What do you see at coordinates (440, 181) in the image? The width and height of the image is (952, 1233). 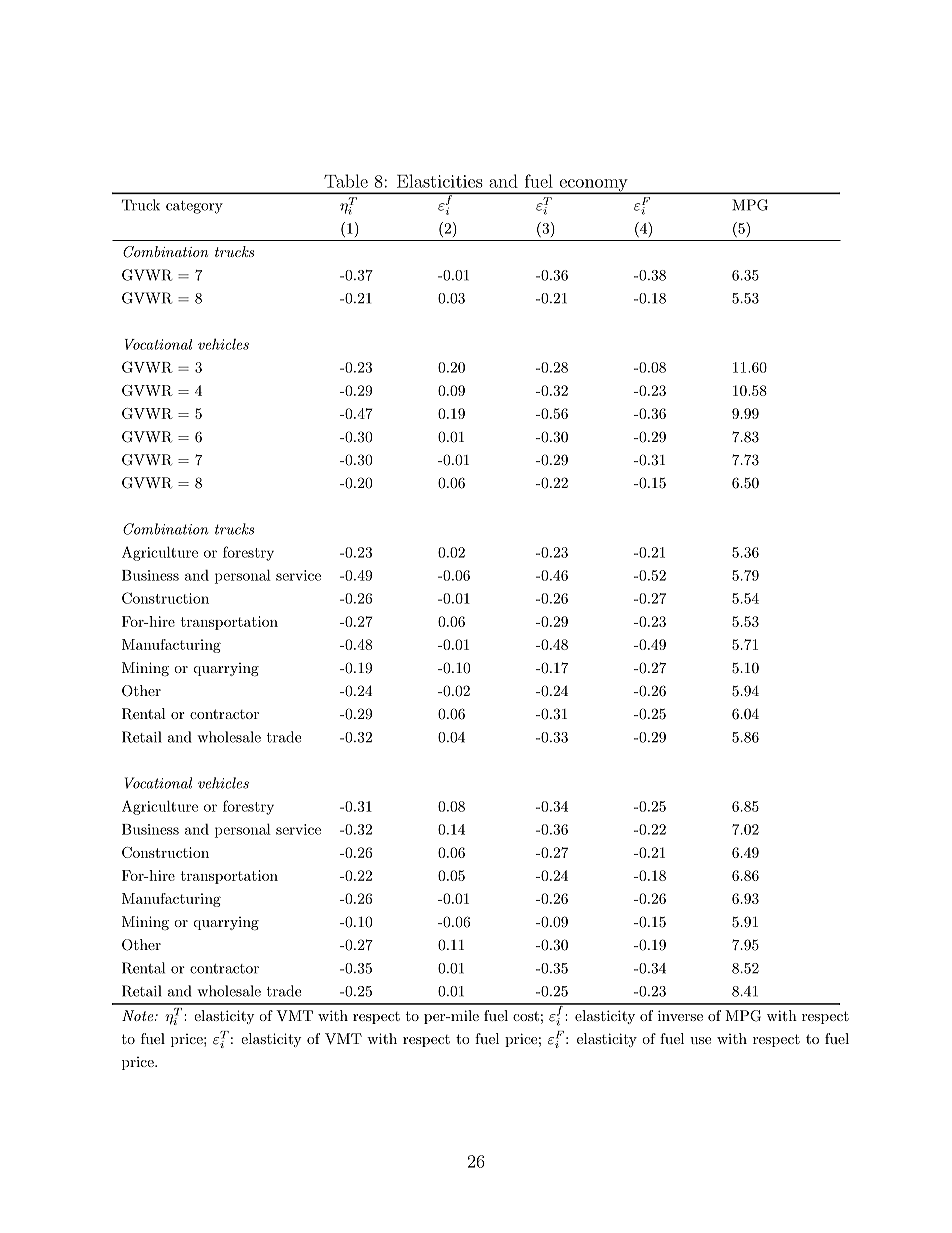 I see `Elasticities` at bounding box center [440, 181].
